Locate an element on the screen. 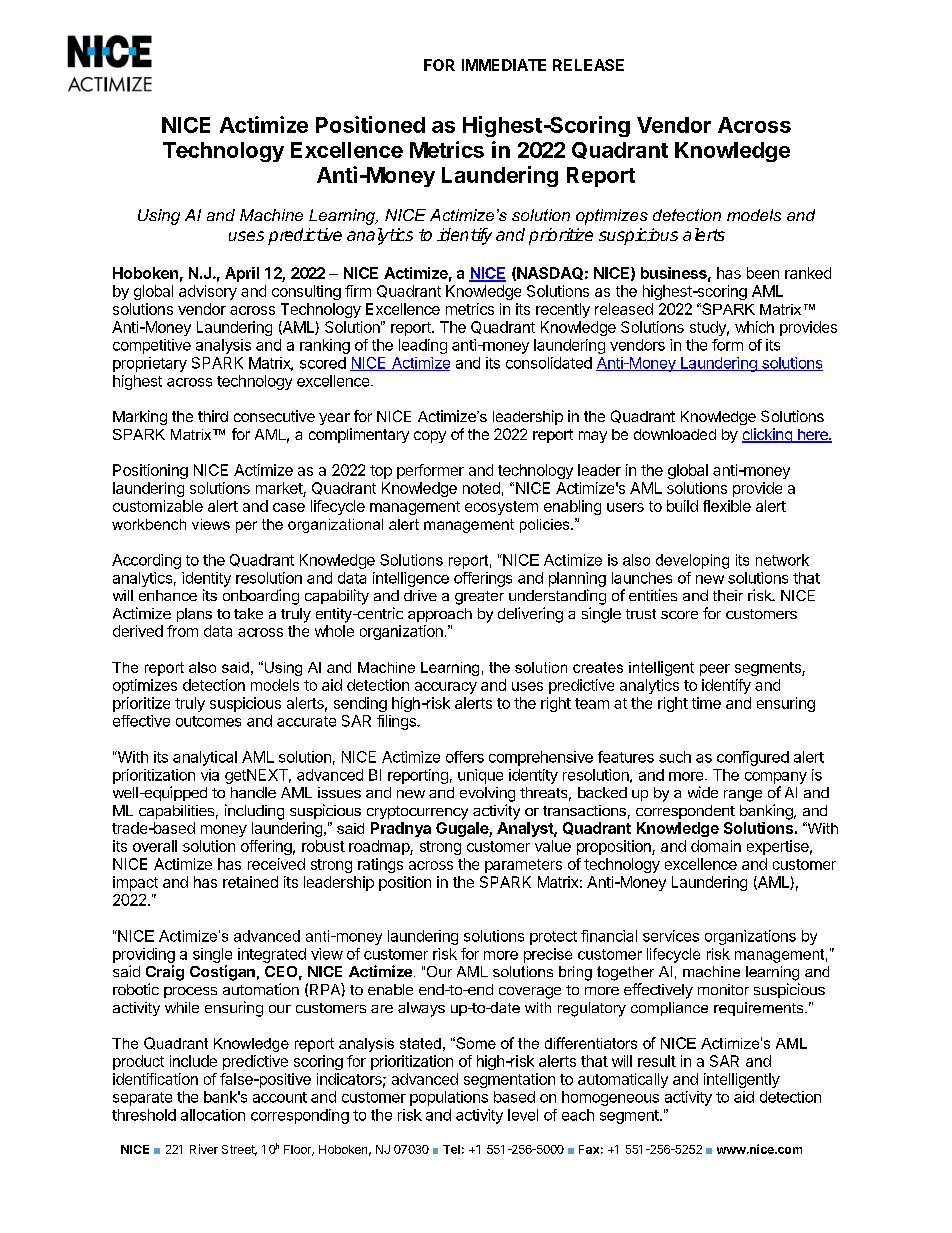 This screenshot has width=952, height=1233. domain is located at coordinates (716, 846).
